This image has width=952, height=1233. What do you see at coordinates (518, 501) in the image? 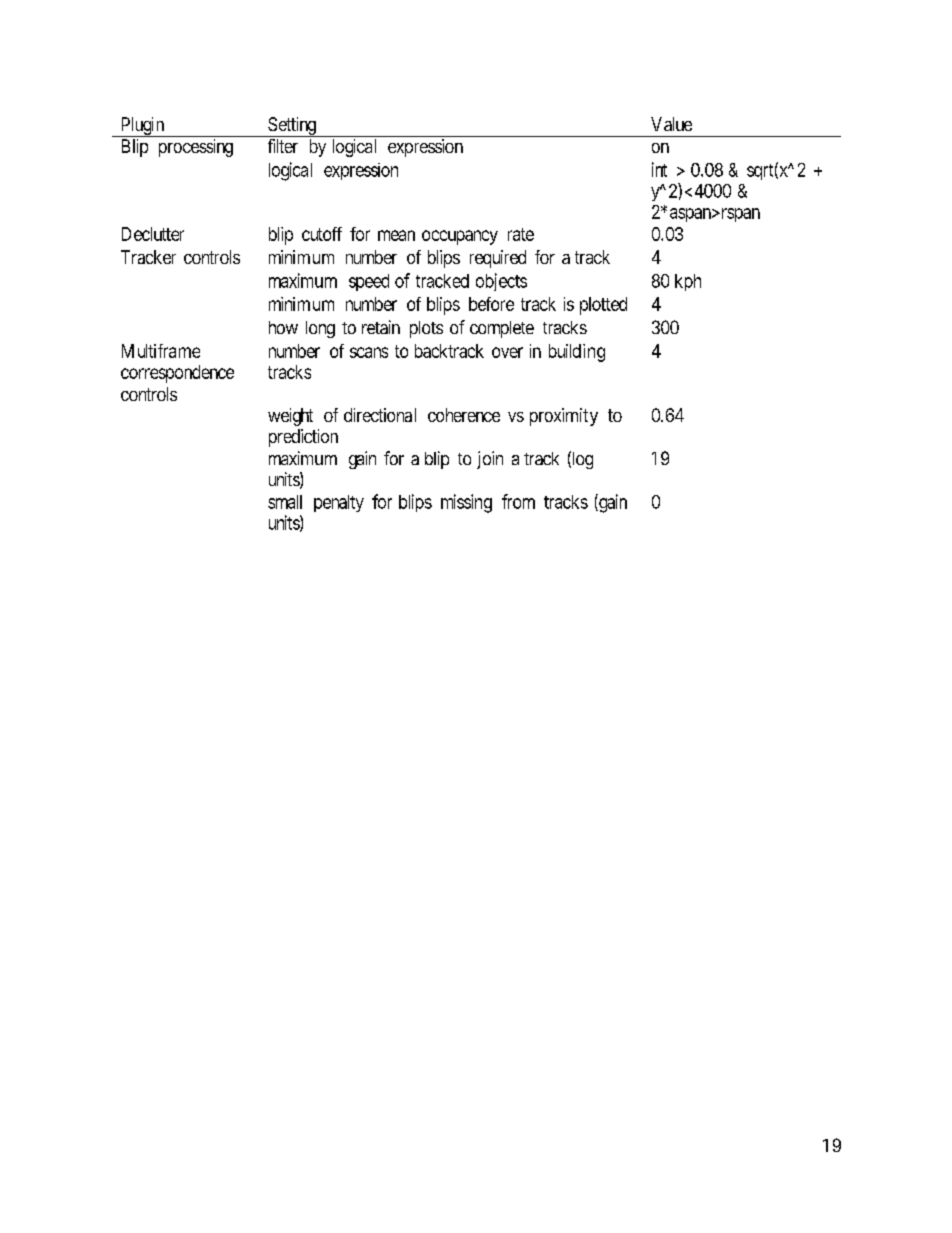
I see `from` at bounding box center [518, 501].
